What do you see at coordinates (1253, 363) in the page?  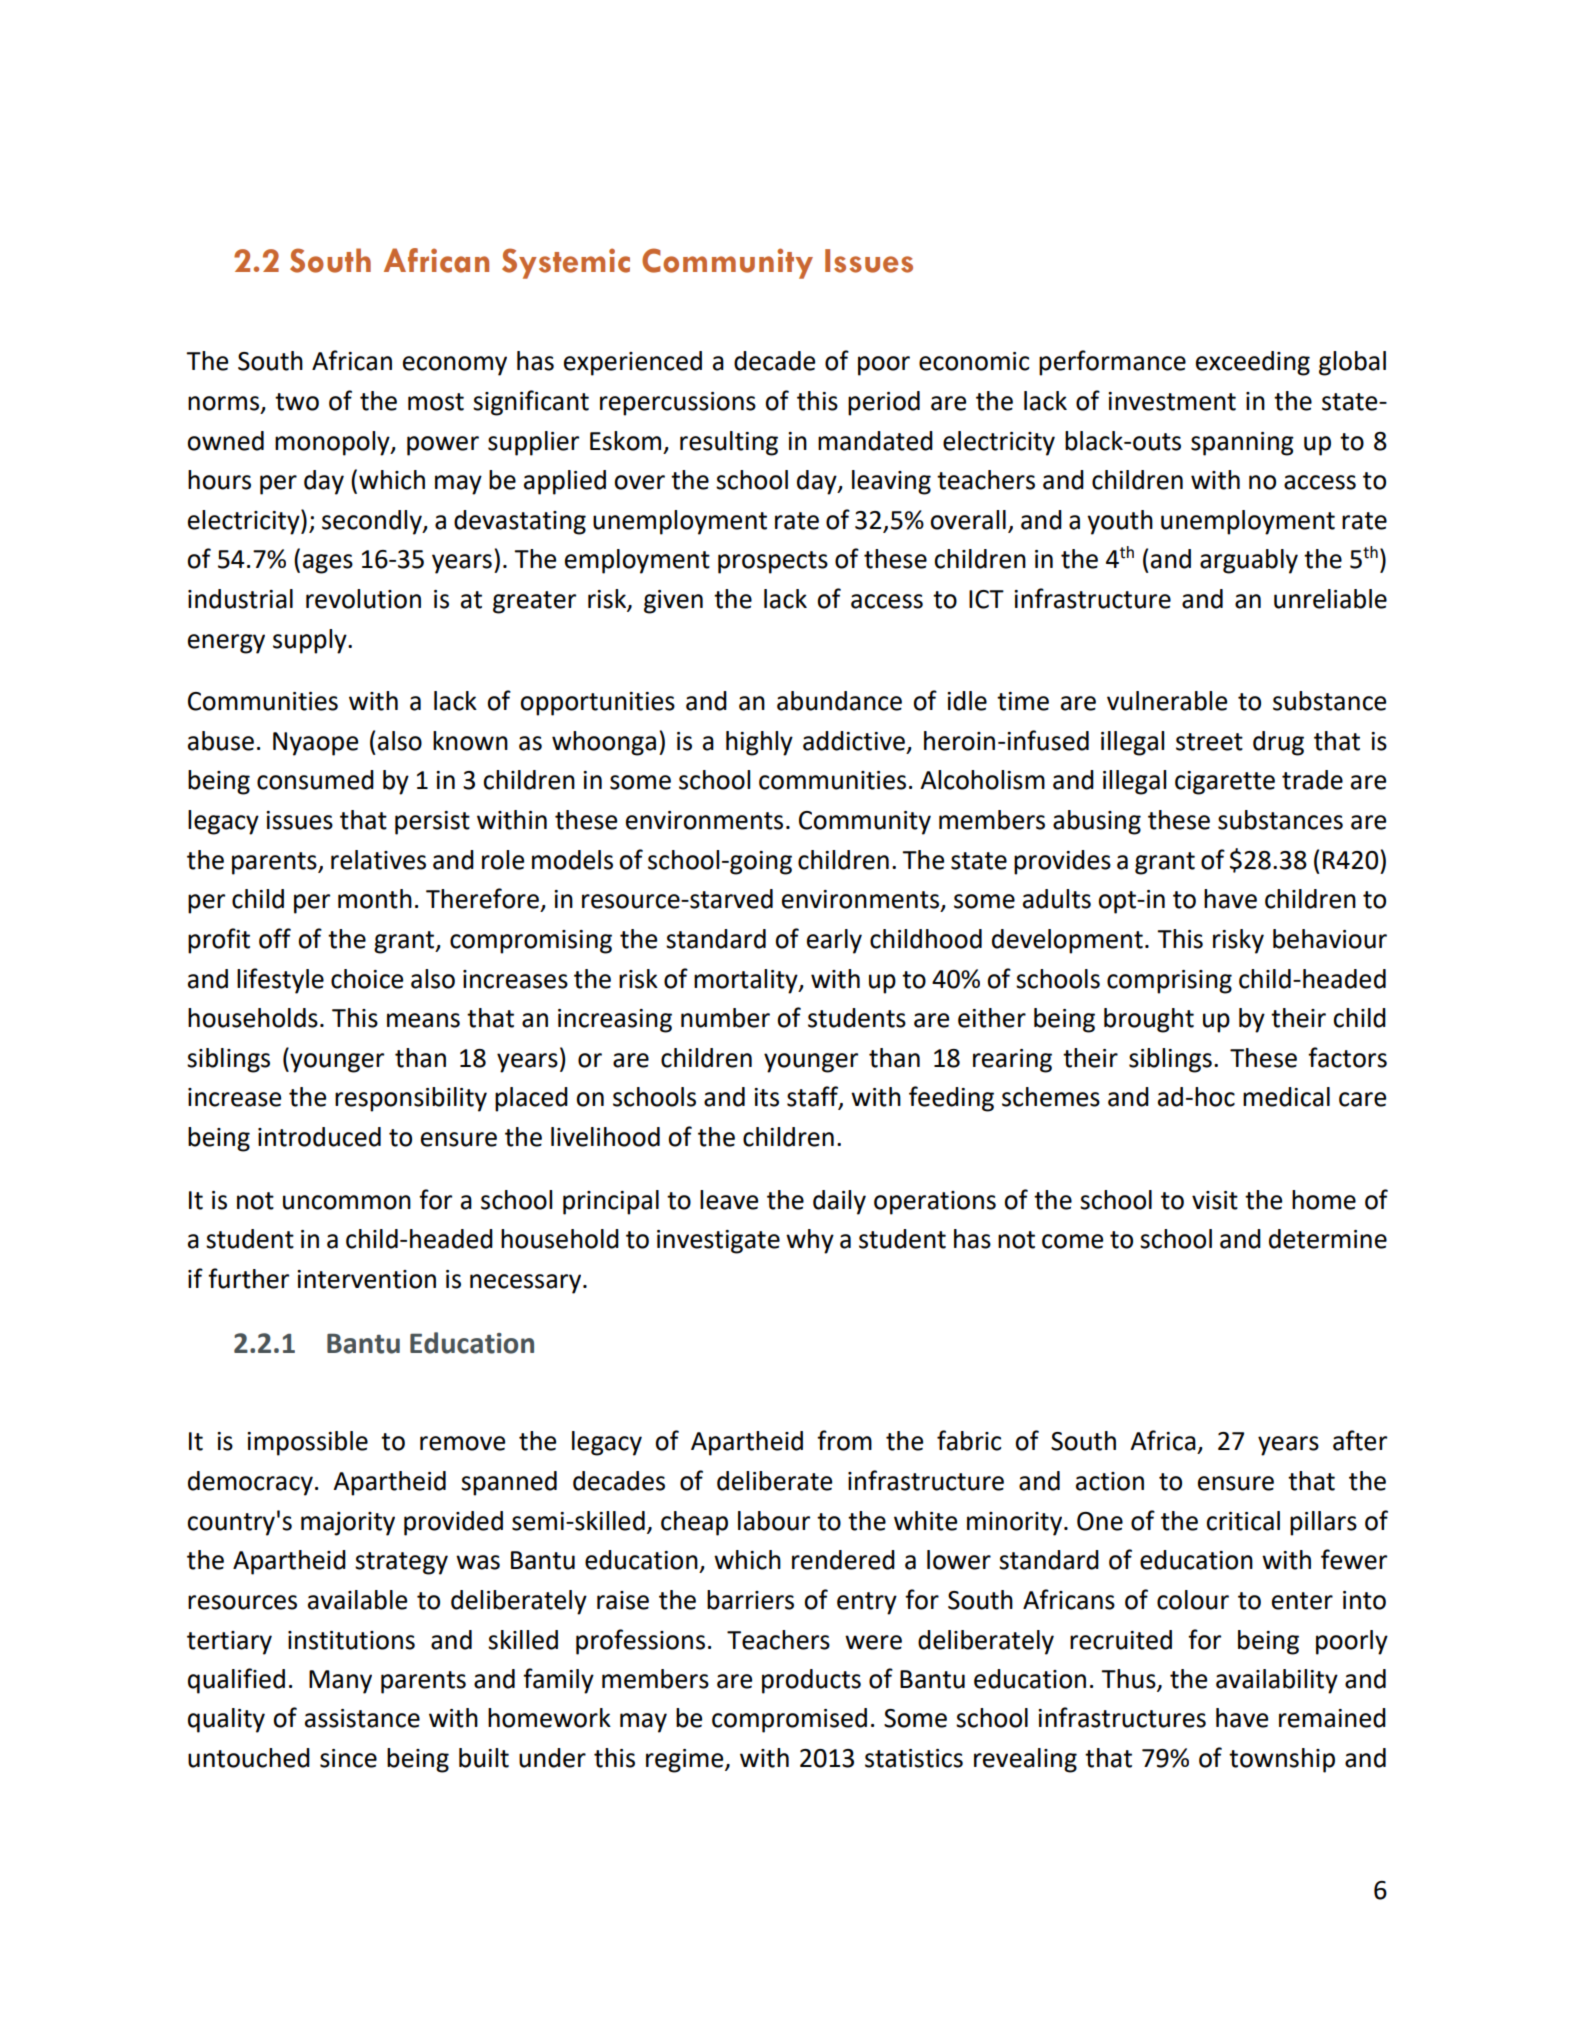 I see `exceeding` at bounding box center [1253, 363].
